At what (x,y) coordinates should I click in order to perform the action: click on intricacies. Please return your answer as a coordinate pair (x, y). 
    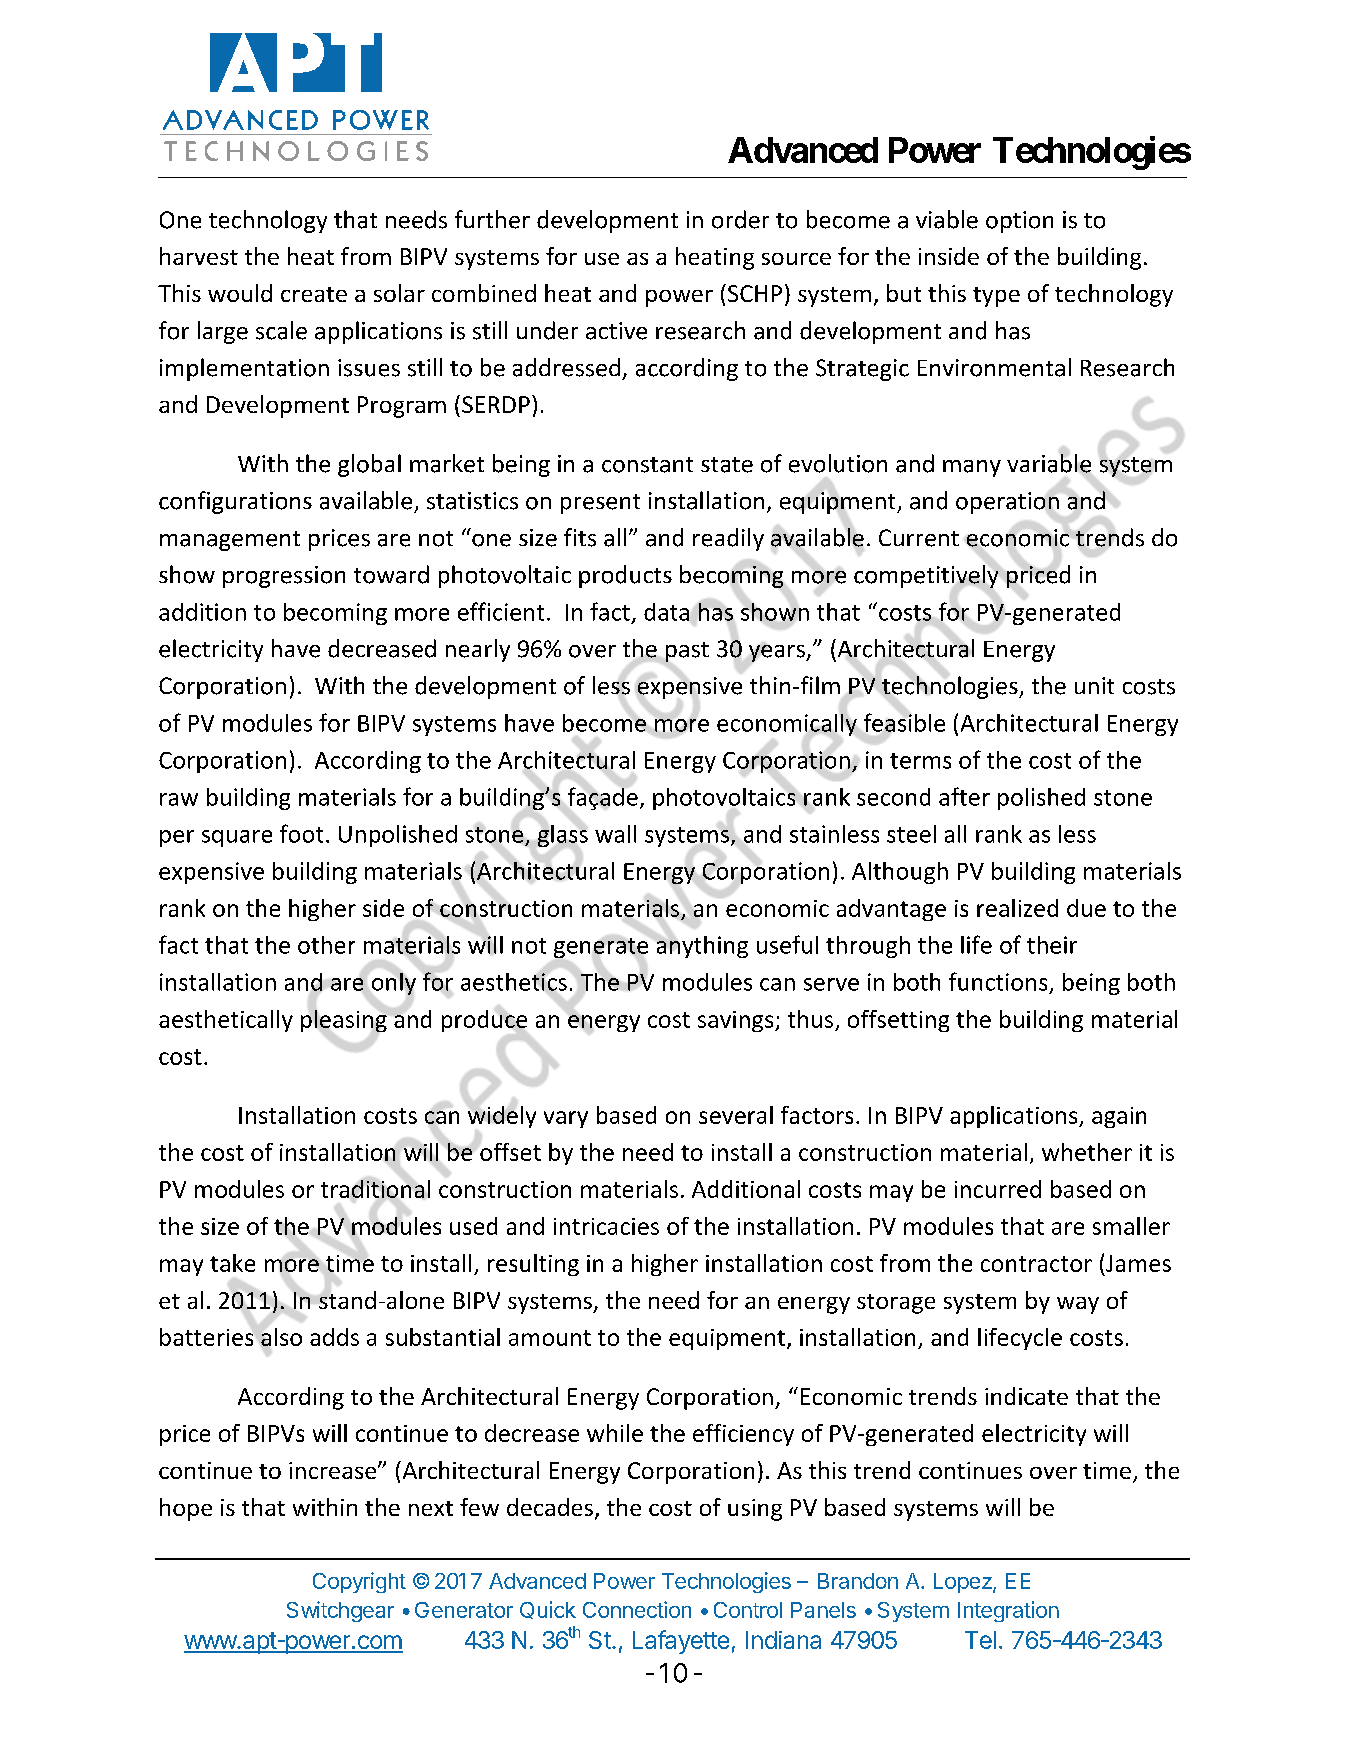
    Looking at the image, I should click on (606, 1226).
